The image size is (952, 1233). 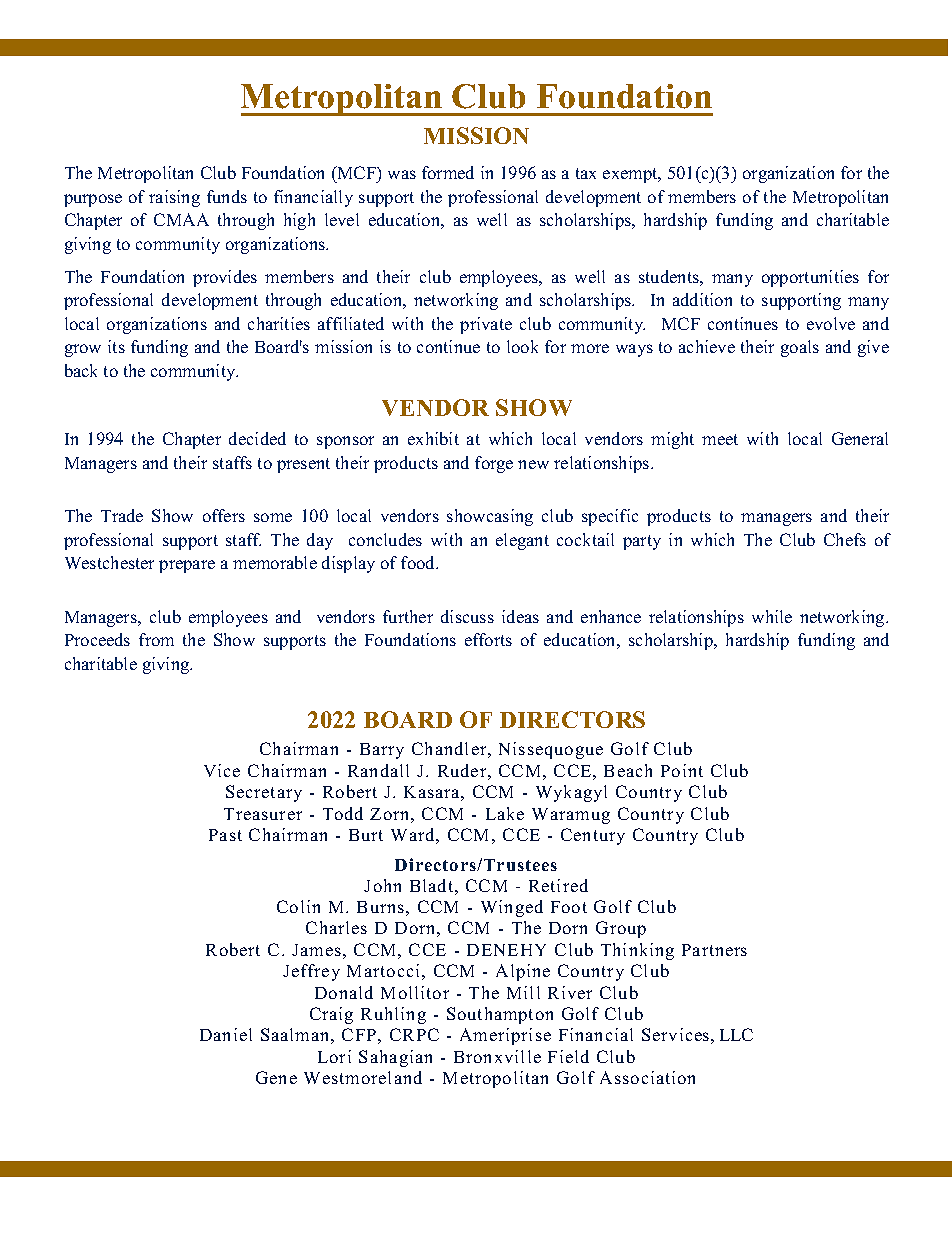 I want to click on raising, so click(x=174, y=198).
